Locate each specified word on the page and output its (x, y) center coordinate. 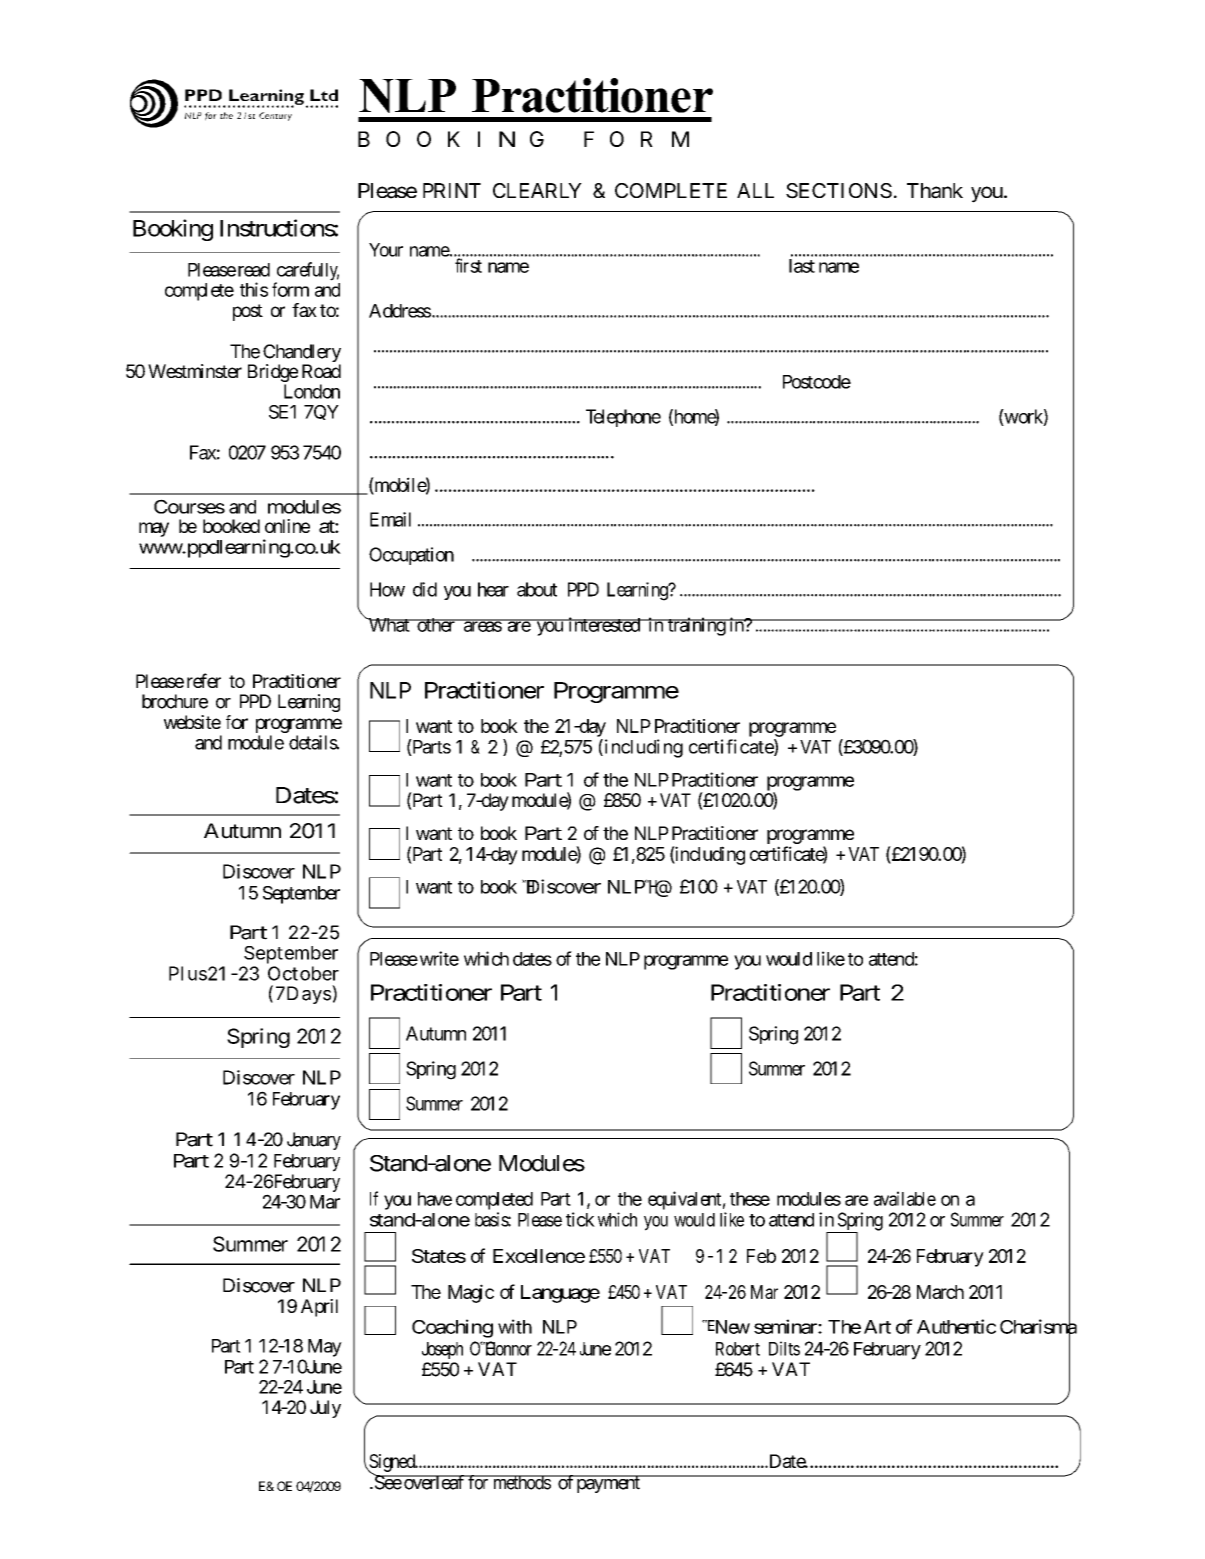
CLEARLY (537, 190)
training (696, 626)
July (325, 1409)
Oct (283, 973)
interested (604, 624)
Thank (935, 191)
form (290, 289)
